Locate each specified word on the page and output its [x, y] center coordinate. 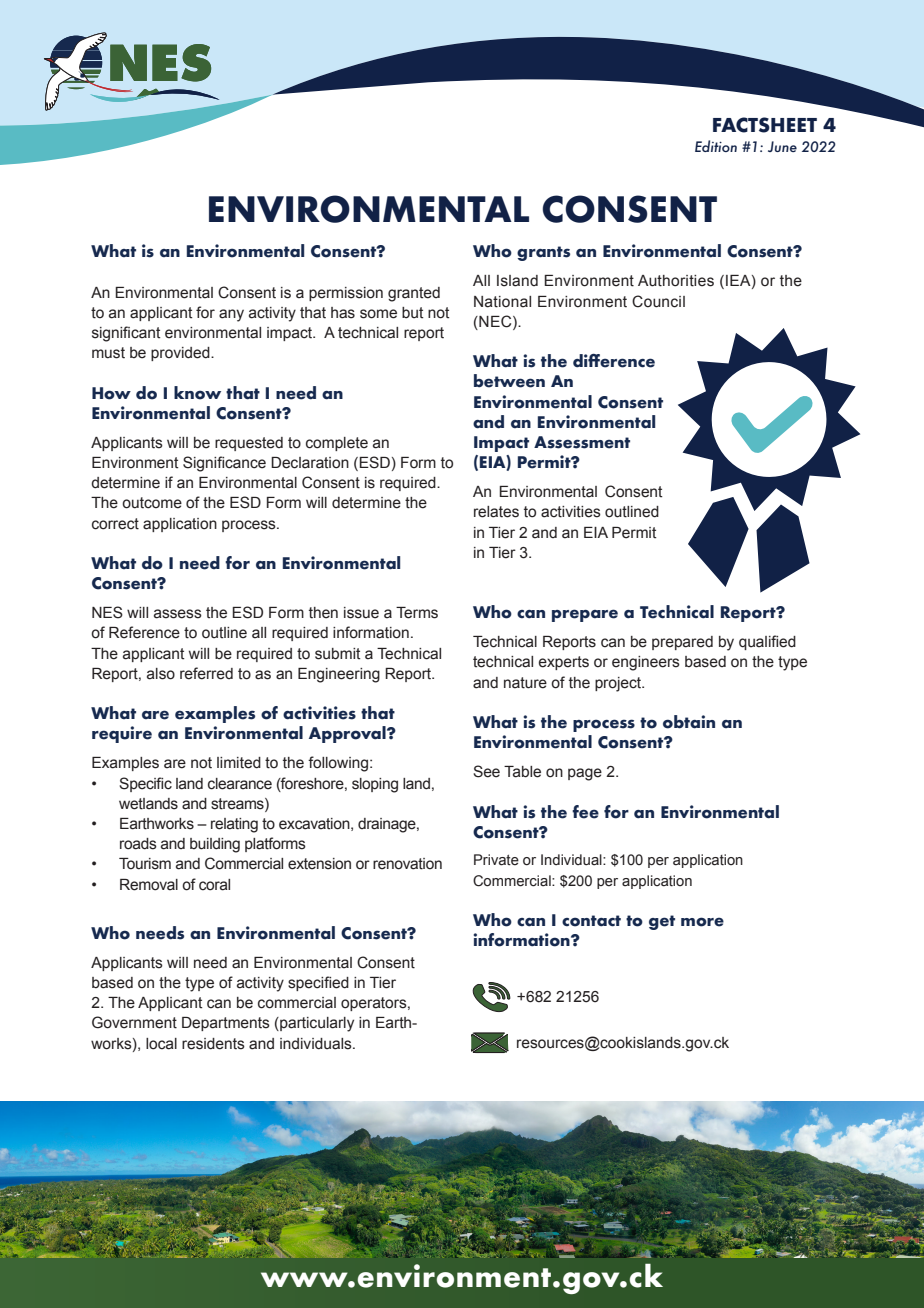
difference [614, 361]
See [486, 771]
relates [496, 512]
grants [543, 253]
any [231, 315]
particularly [316, 1024]
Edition [716, 146]
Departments [226, 1024]
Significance [224, 464]
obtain [689, 722]
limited [239, 763]
